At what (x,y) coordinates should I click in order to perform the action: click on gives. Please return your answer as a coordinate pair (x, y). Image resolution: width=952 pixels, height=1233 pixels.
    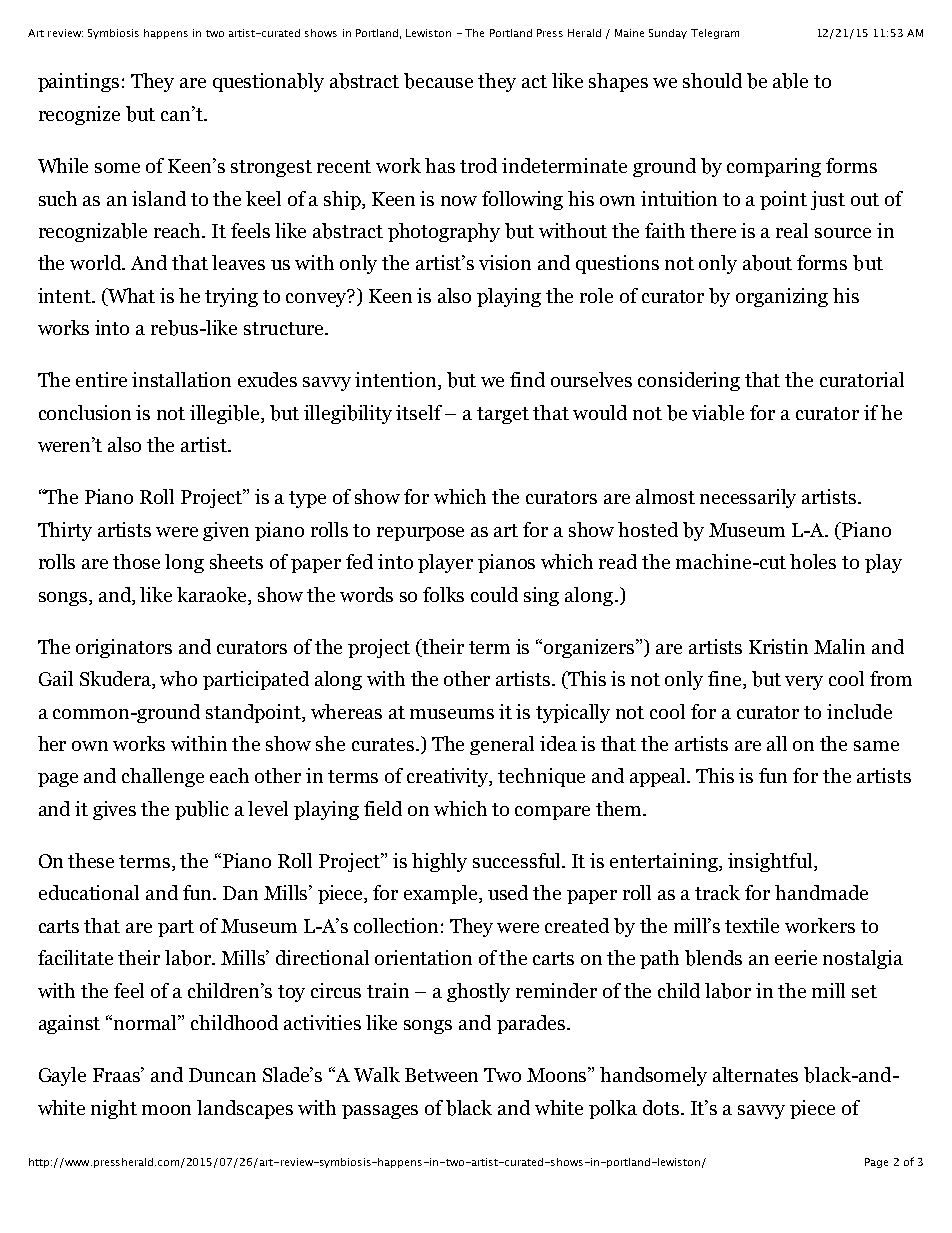
    Looking at the image, I should click on (114, 810).
